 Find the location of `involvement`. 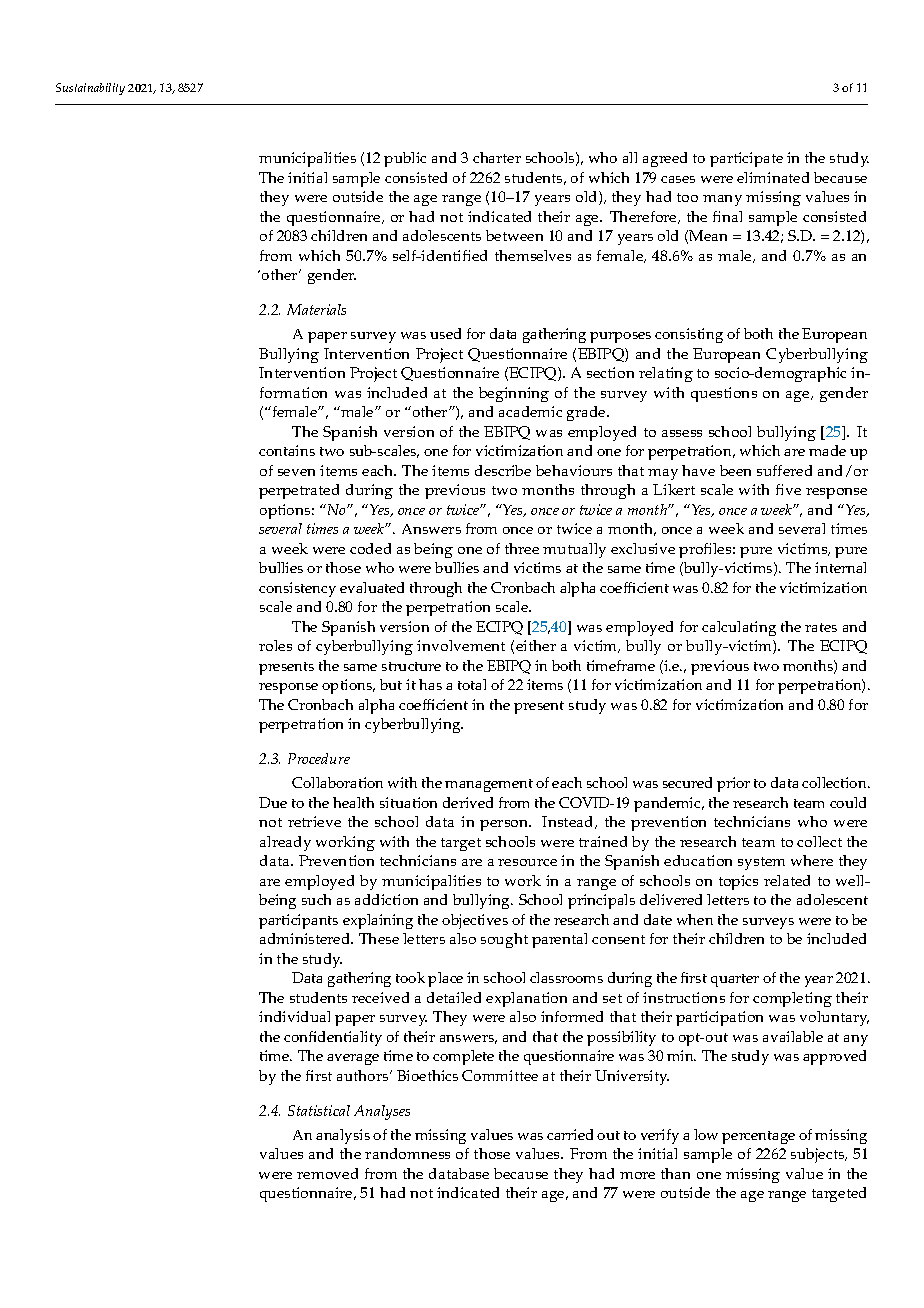

involvement is located at coordinates (461, 645).
